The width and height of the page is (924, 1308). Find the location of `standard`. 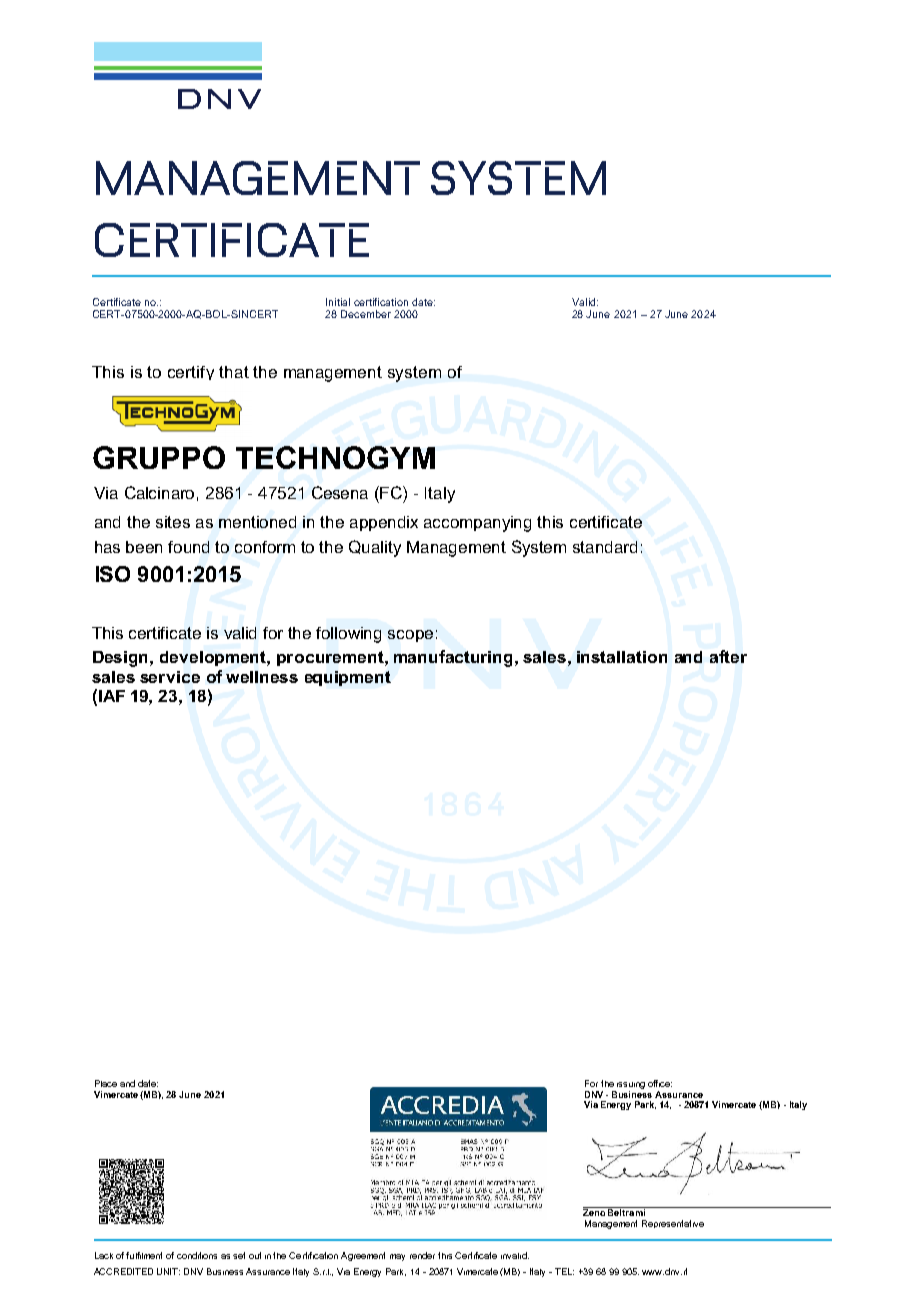

standard is located at coordinates (605, 547).
